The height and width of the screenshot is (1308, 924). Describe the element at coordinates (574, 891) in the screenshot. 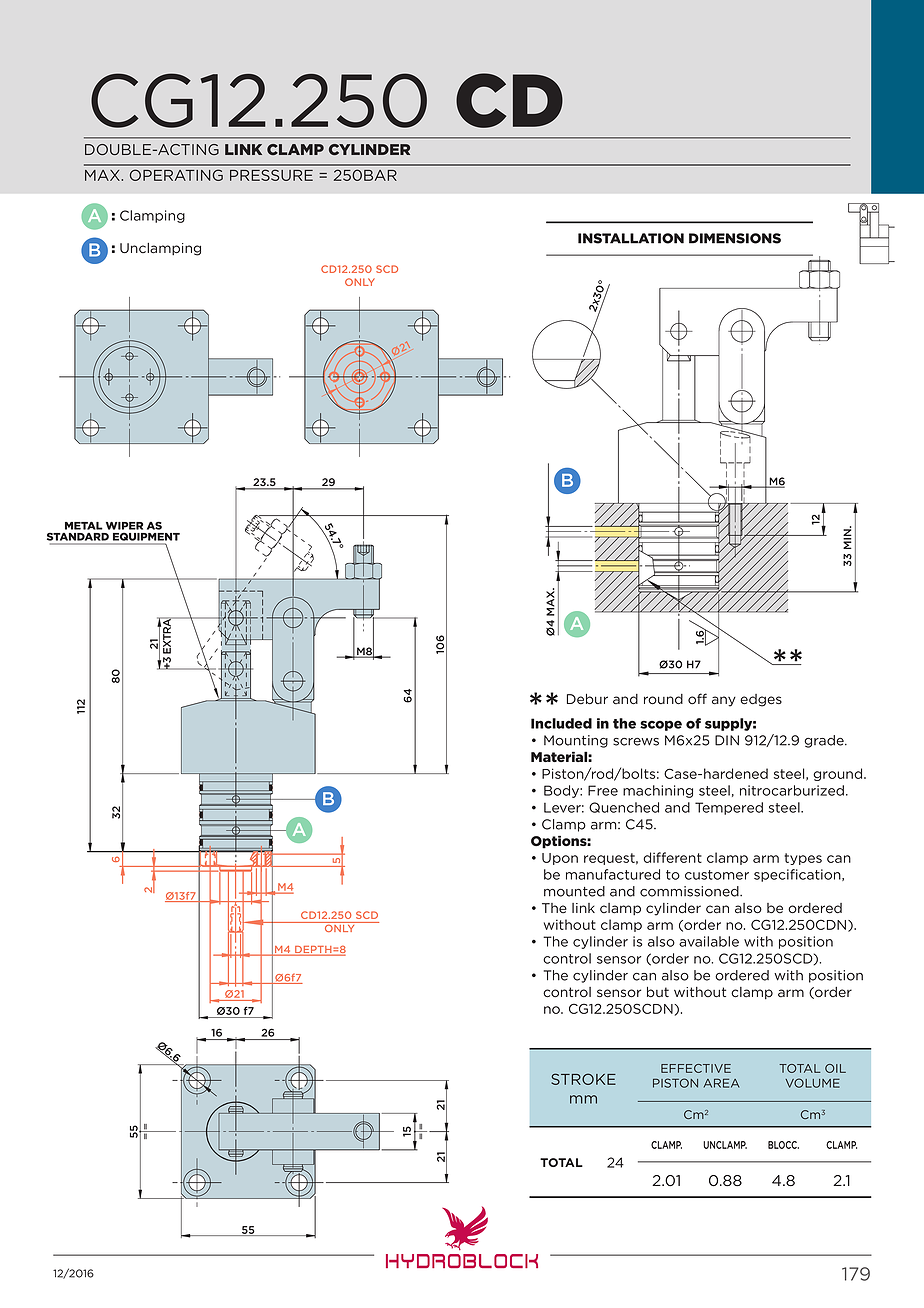

I see `mounted` at that location.
